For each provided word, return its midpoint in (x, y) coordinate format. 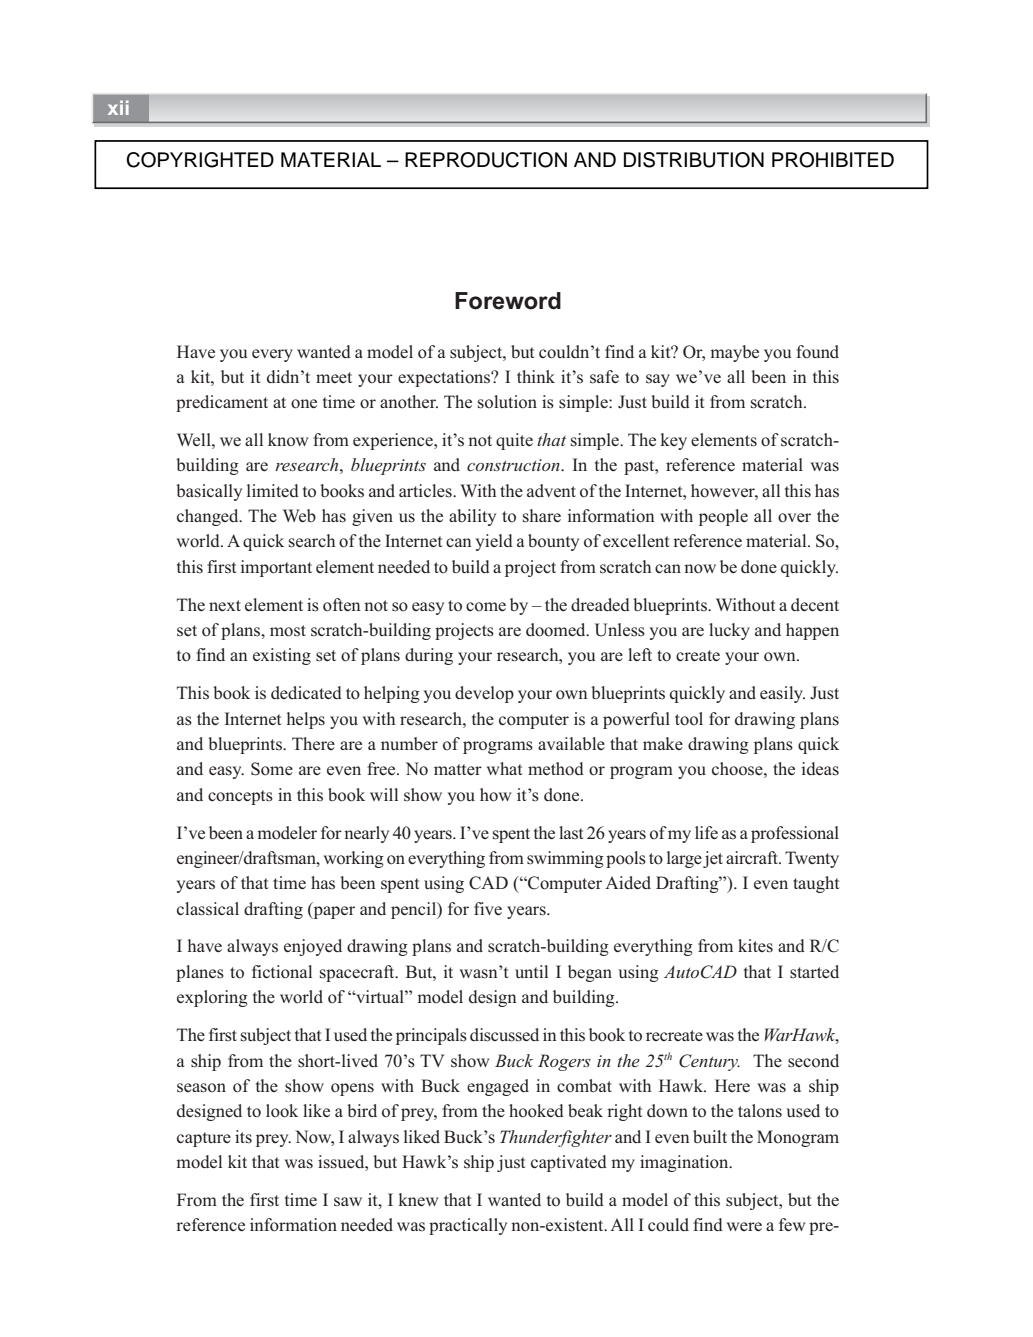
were (744, 1226)
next (225, 605)
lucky (729, 631)
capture (204, 1139)
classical (208, 909)
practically (468, 1226)
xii (118, 107)
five (488, 908)
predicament (222, 403)
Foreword (508, 301)
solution (507, 402)
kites (755, 946)
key (674, 441)
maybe (734, 353)
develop (484, 694)
